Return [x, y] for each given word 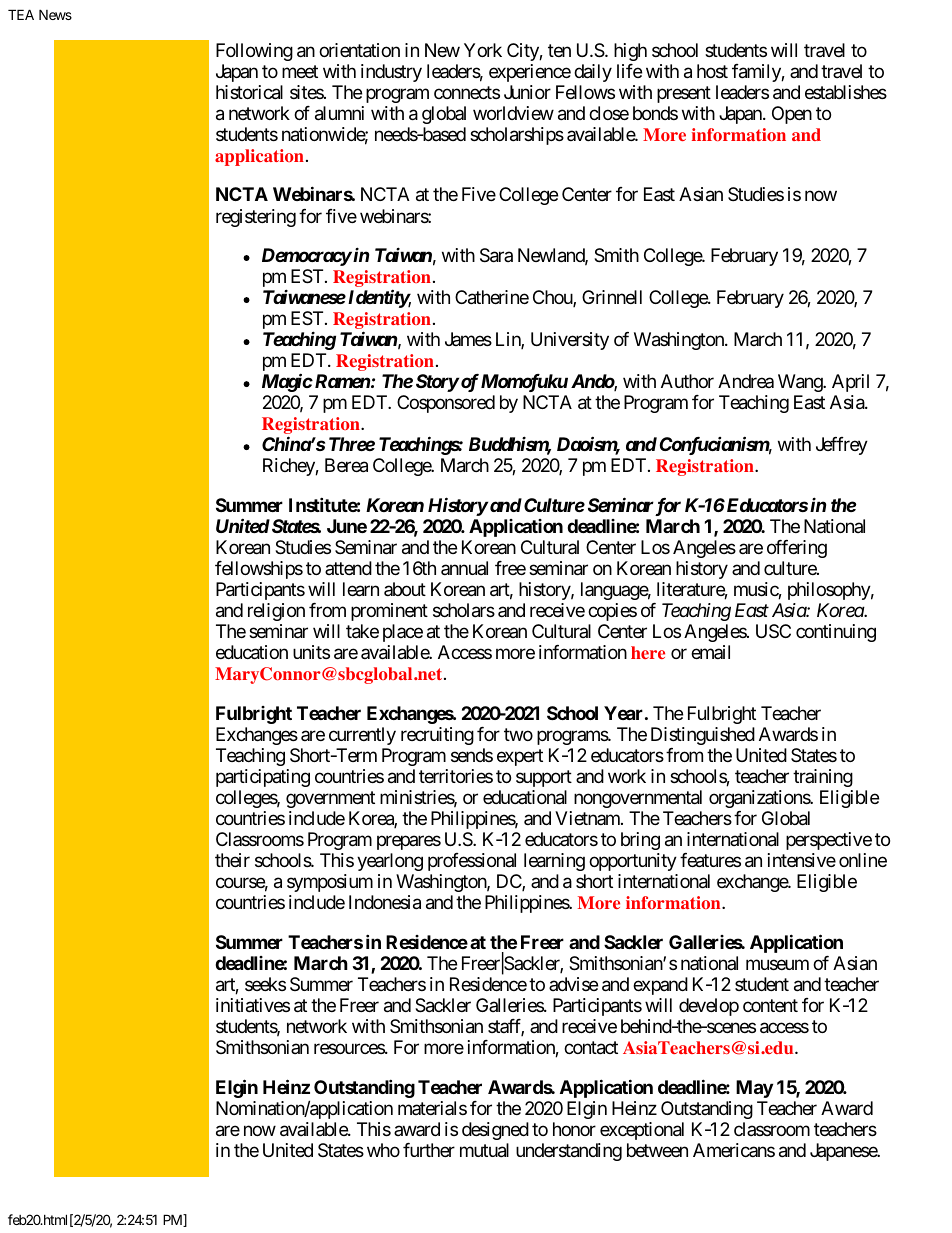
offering [797, 549]
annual [464, 568]
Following [254, 52]
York [483, 50]
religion [276, 612]
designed [495, 1131]
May [754, 1089]
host [712, 71]
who [383, 1150]
